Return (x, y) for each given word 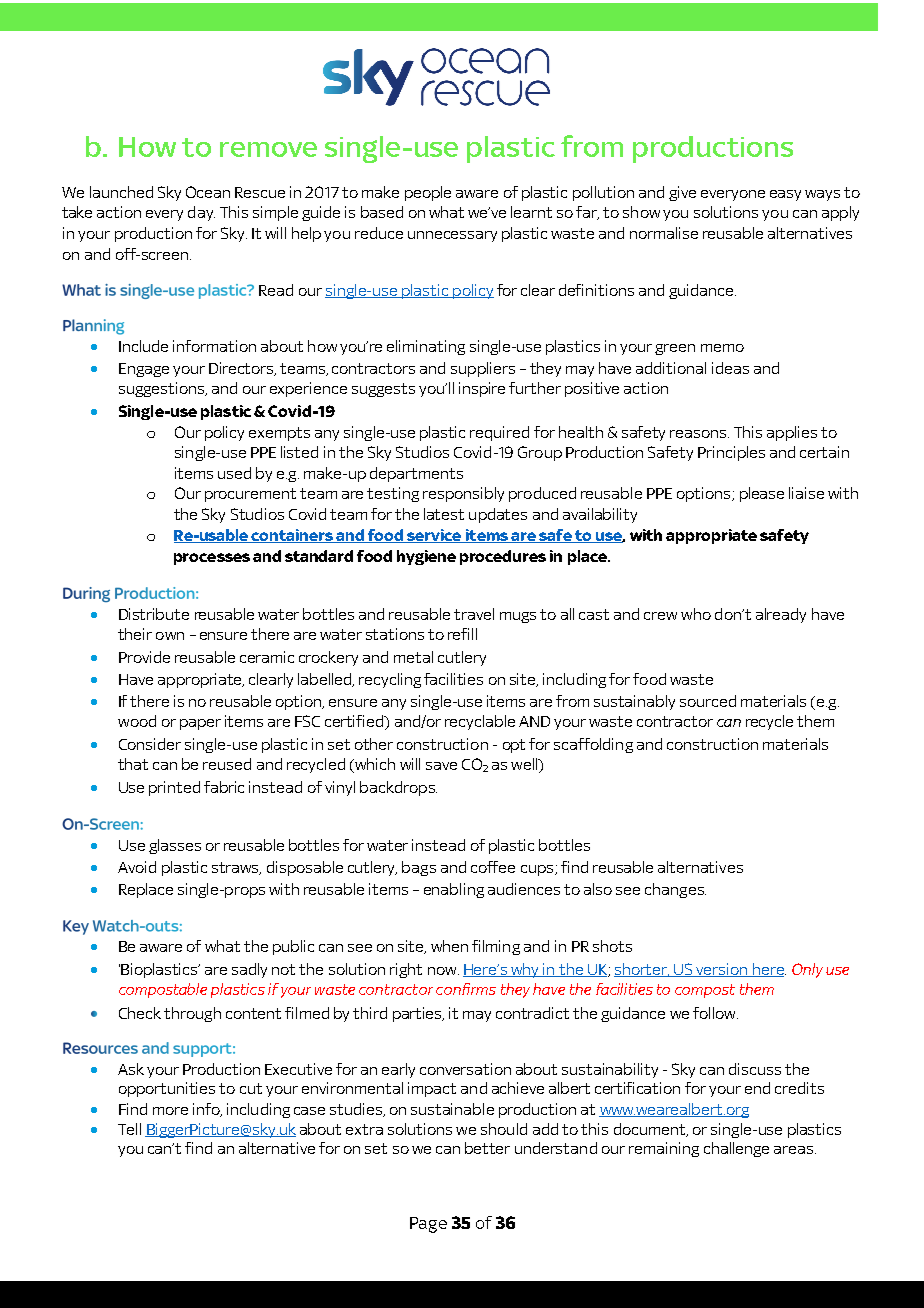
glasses (175, 846)
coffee (493, 867)
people (428, 193)
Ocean (208, 192)
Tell (129, 1129)
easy (785, 195)
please (762, 494)
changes (675, 890)
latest (444, 514)
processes (212, 559)
